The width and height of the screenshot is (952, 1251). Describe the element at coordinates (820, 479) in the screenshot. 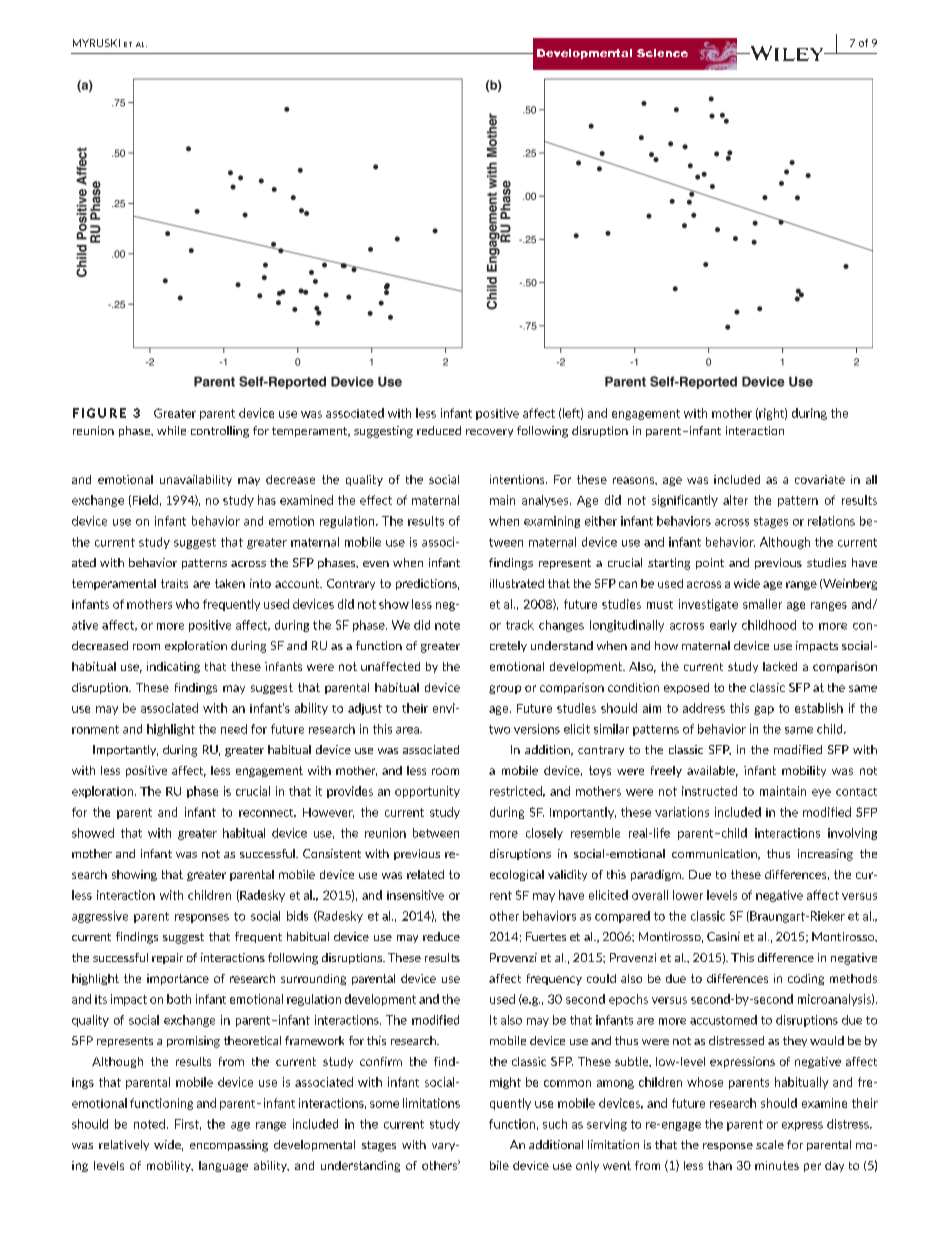

I see `covariate` at that location.
